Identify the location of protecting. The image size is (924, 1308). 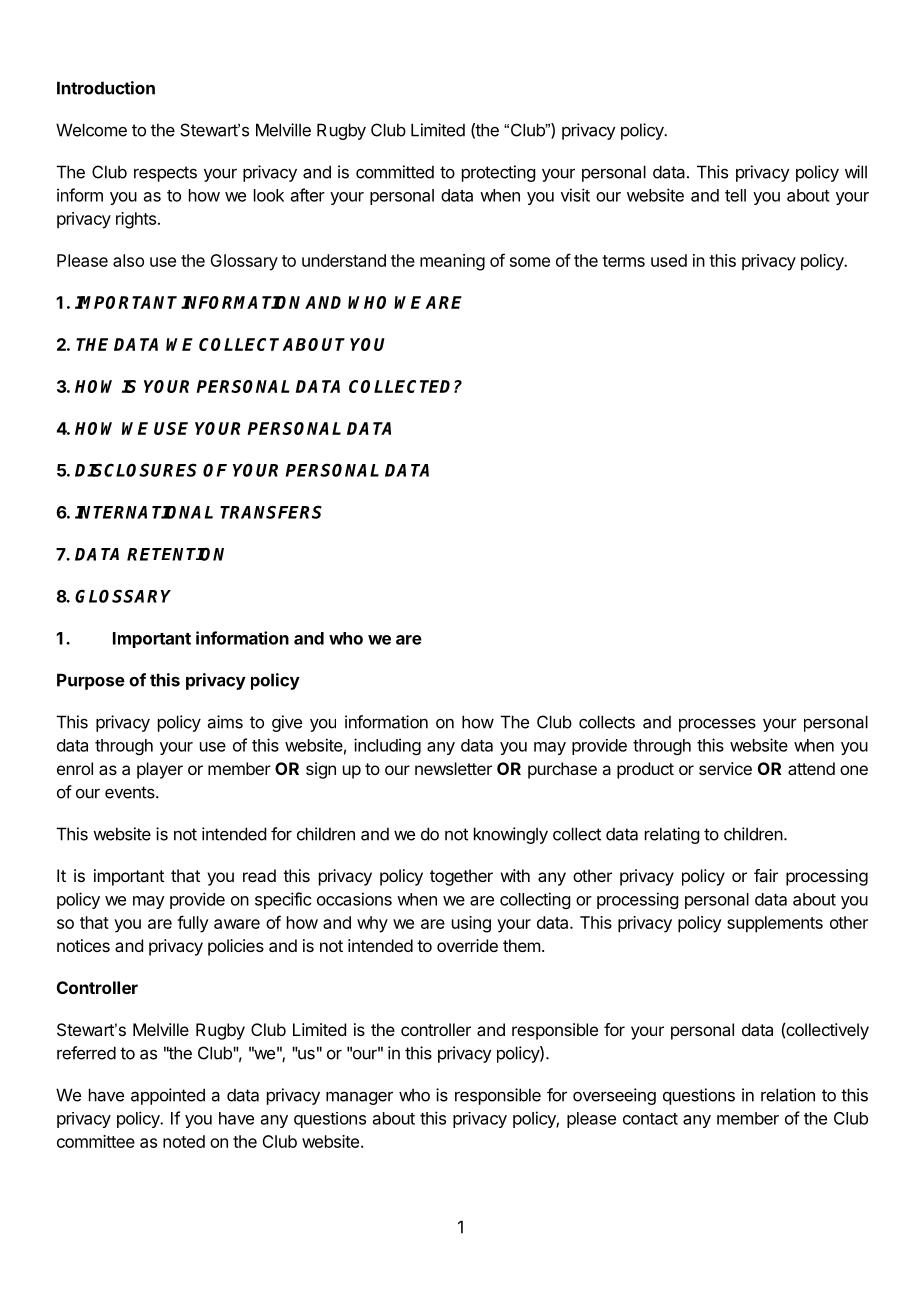
(498, 173).
